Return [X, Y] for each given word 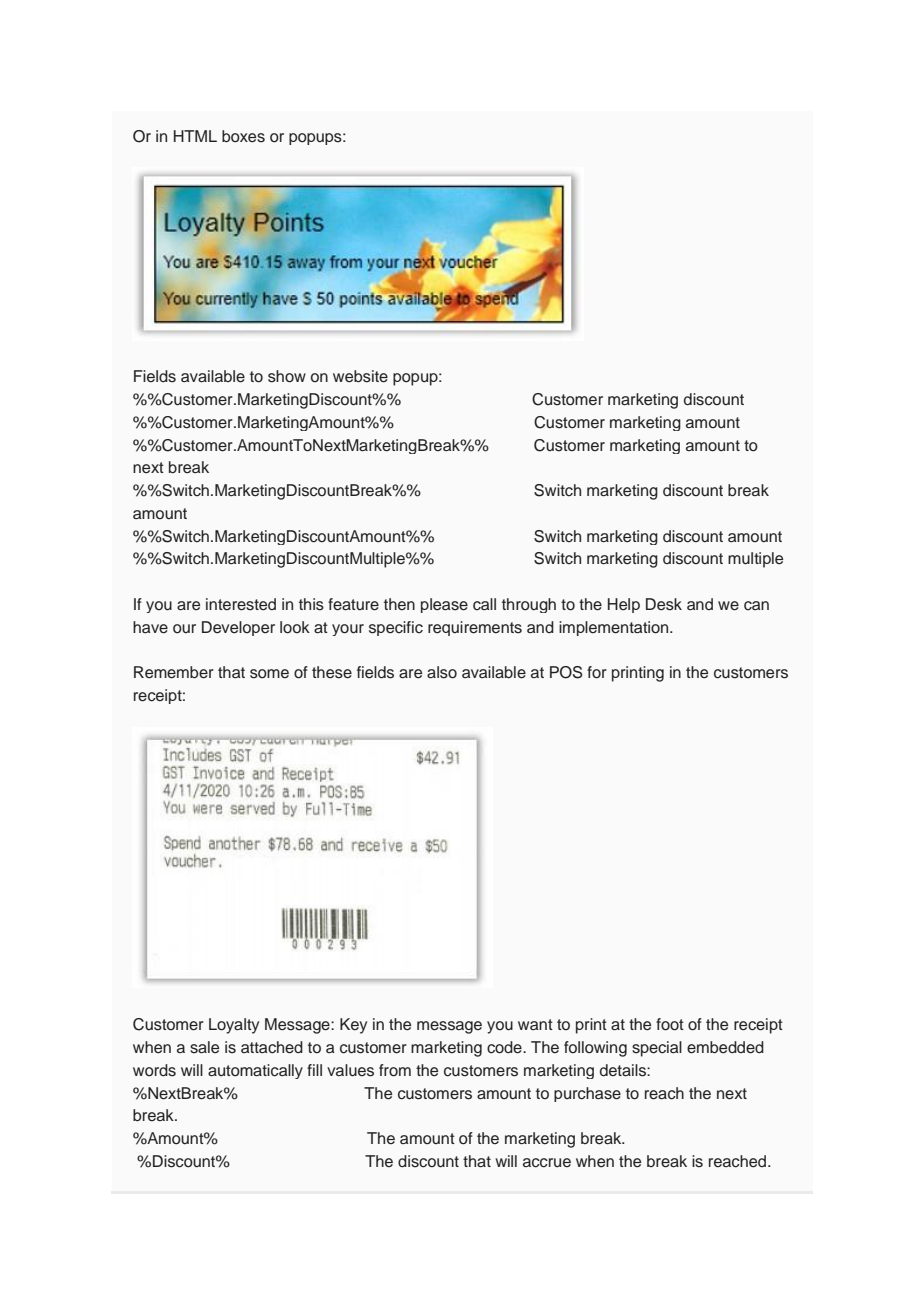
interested [241, 604]
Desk [664, 604]
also [442, 672]
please [444, 605]
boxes [243, 136]
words [154, 1070]
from [395, 1070]
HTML [195, 136]
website [360, 376]
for [597, 672]
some [269, 674]
